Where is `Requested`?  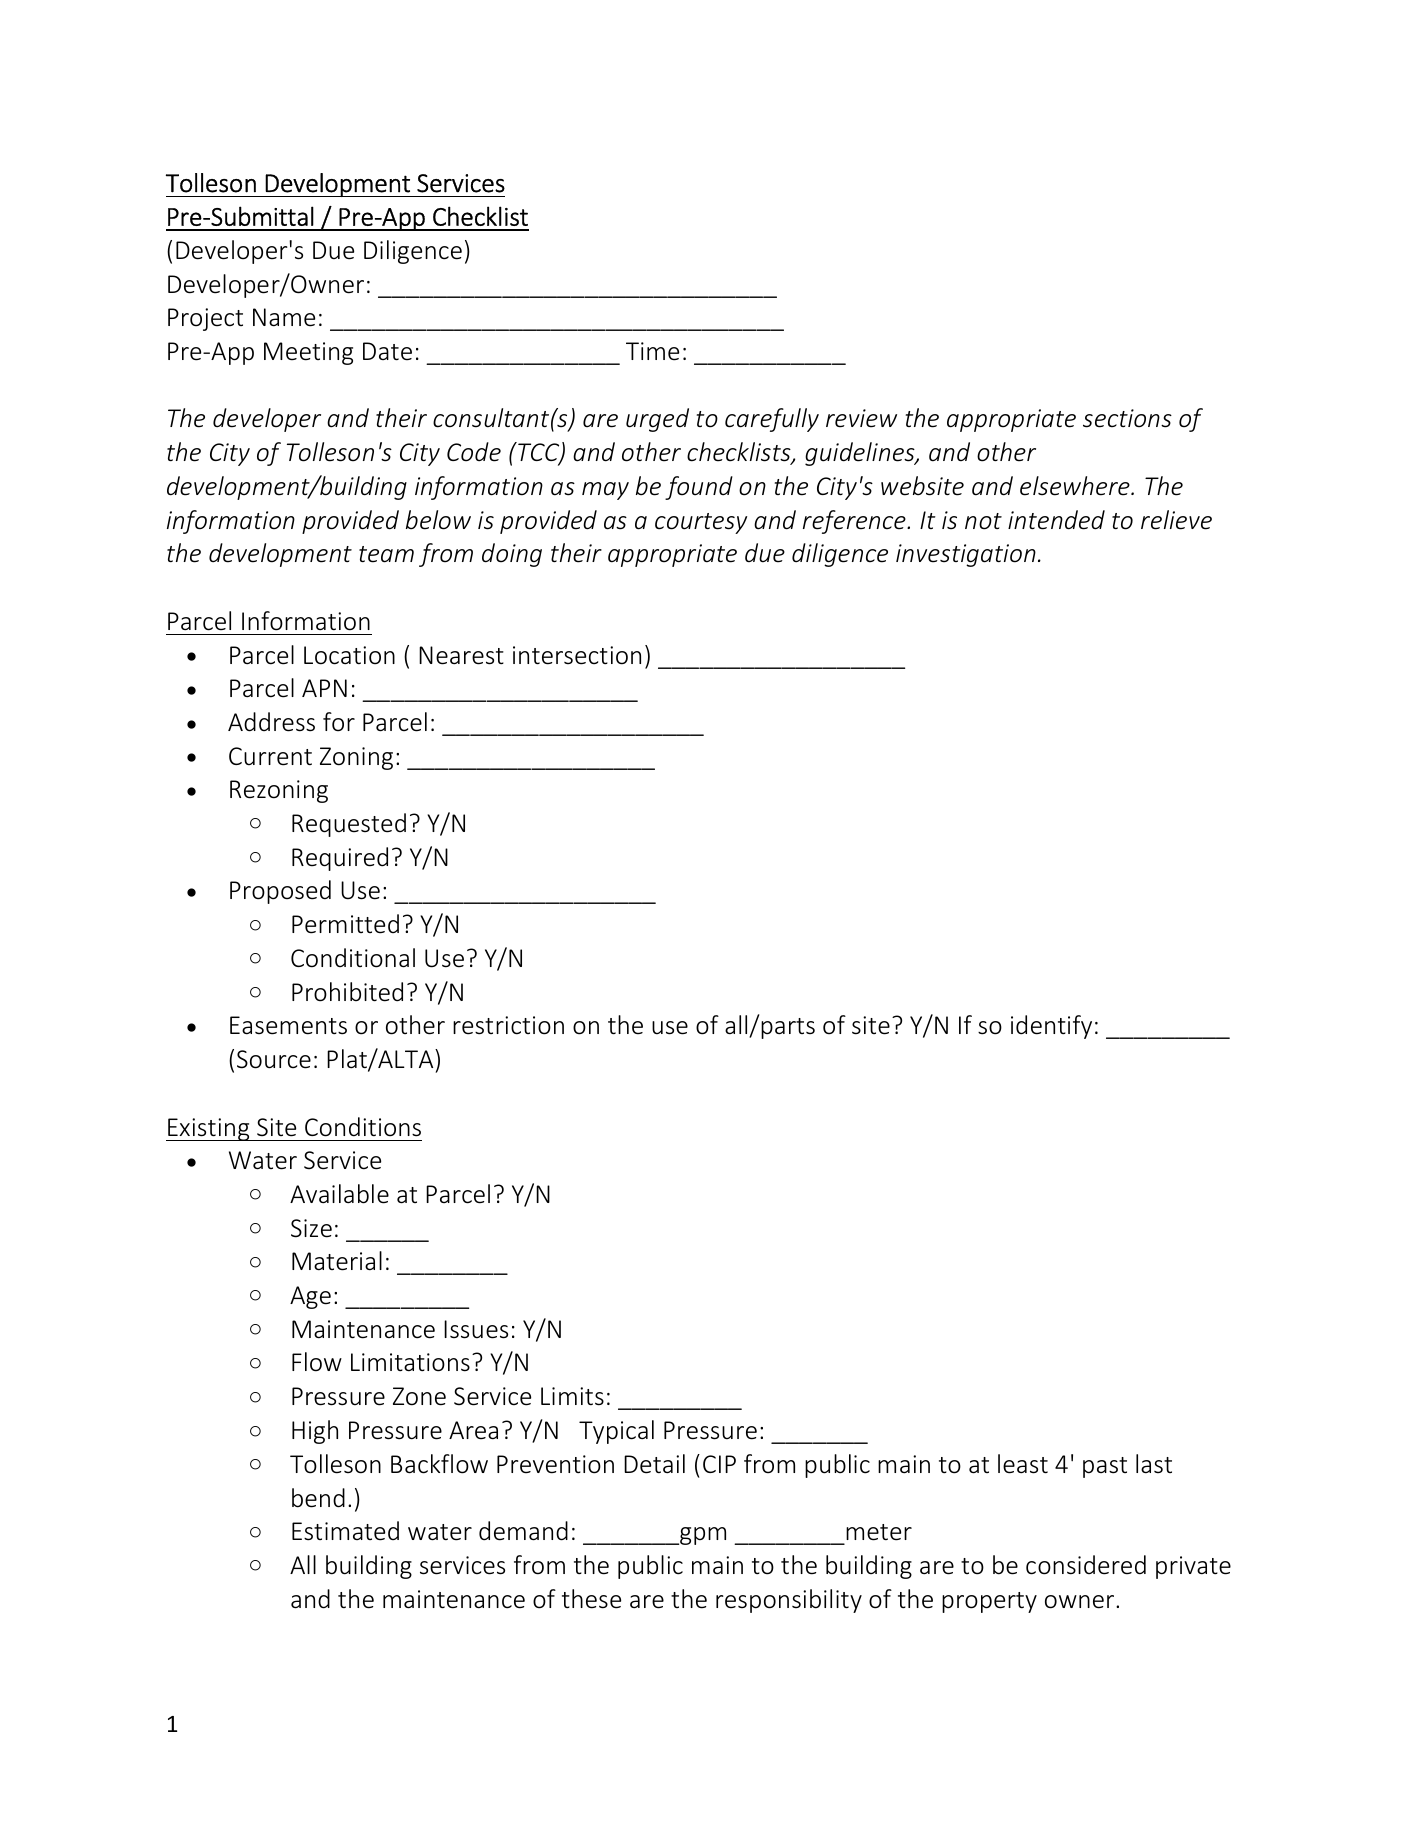
Requested is located at coordinates (349, 825).
